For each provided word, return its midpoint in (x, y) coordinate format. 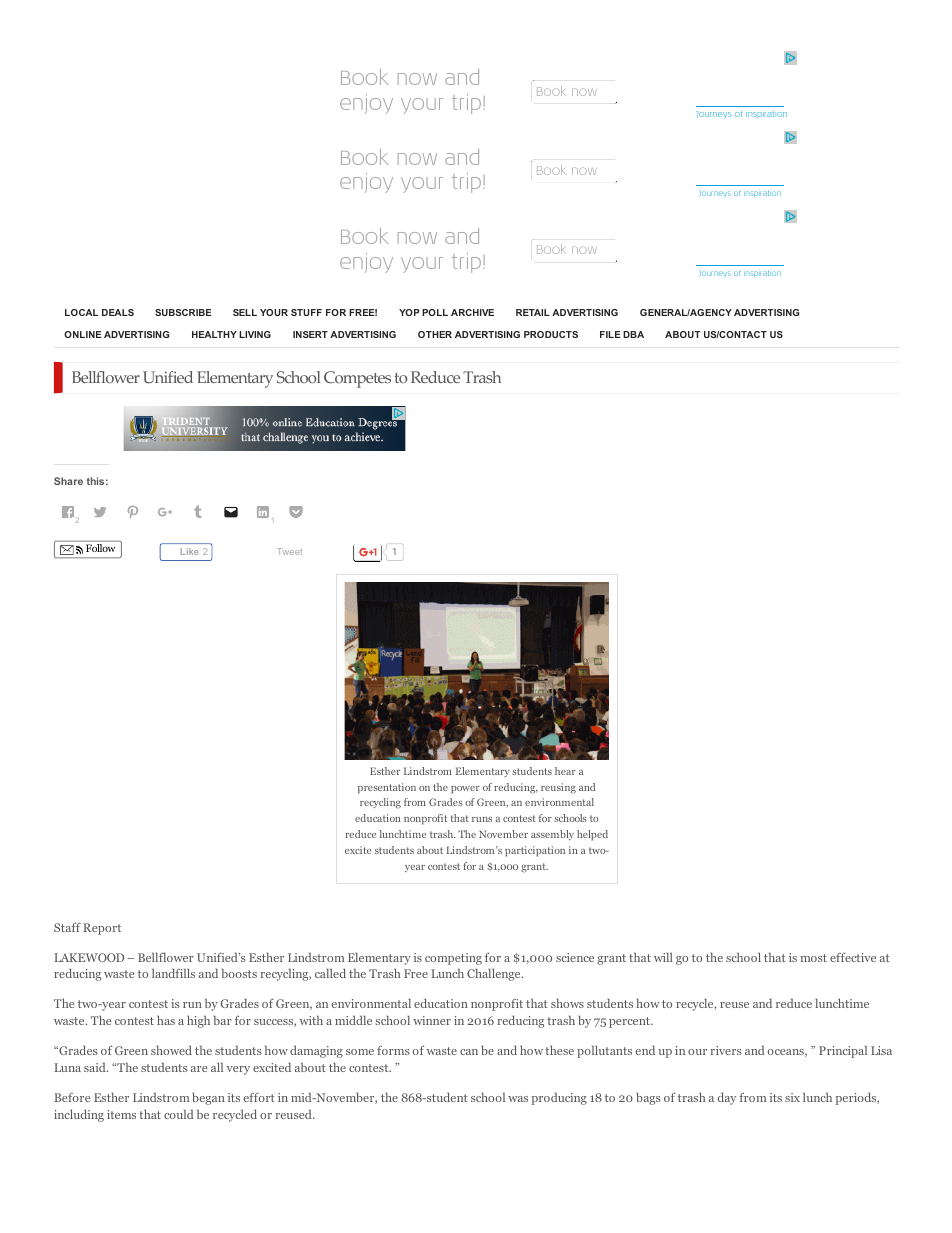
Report (102, 929)
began (208, 1098)
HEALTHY (214, 334)
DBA (633, 334)
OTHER (435, 334)
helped (592, 835)
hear (565, 771)
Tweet (289, 551)
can (469, 1052)
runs (482, 819)
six (792, 1097)
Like (190, 551)
